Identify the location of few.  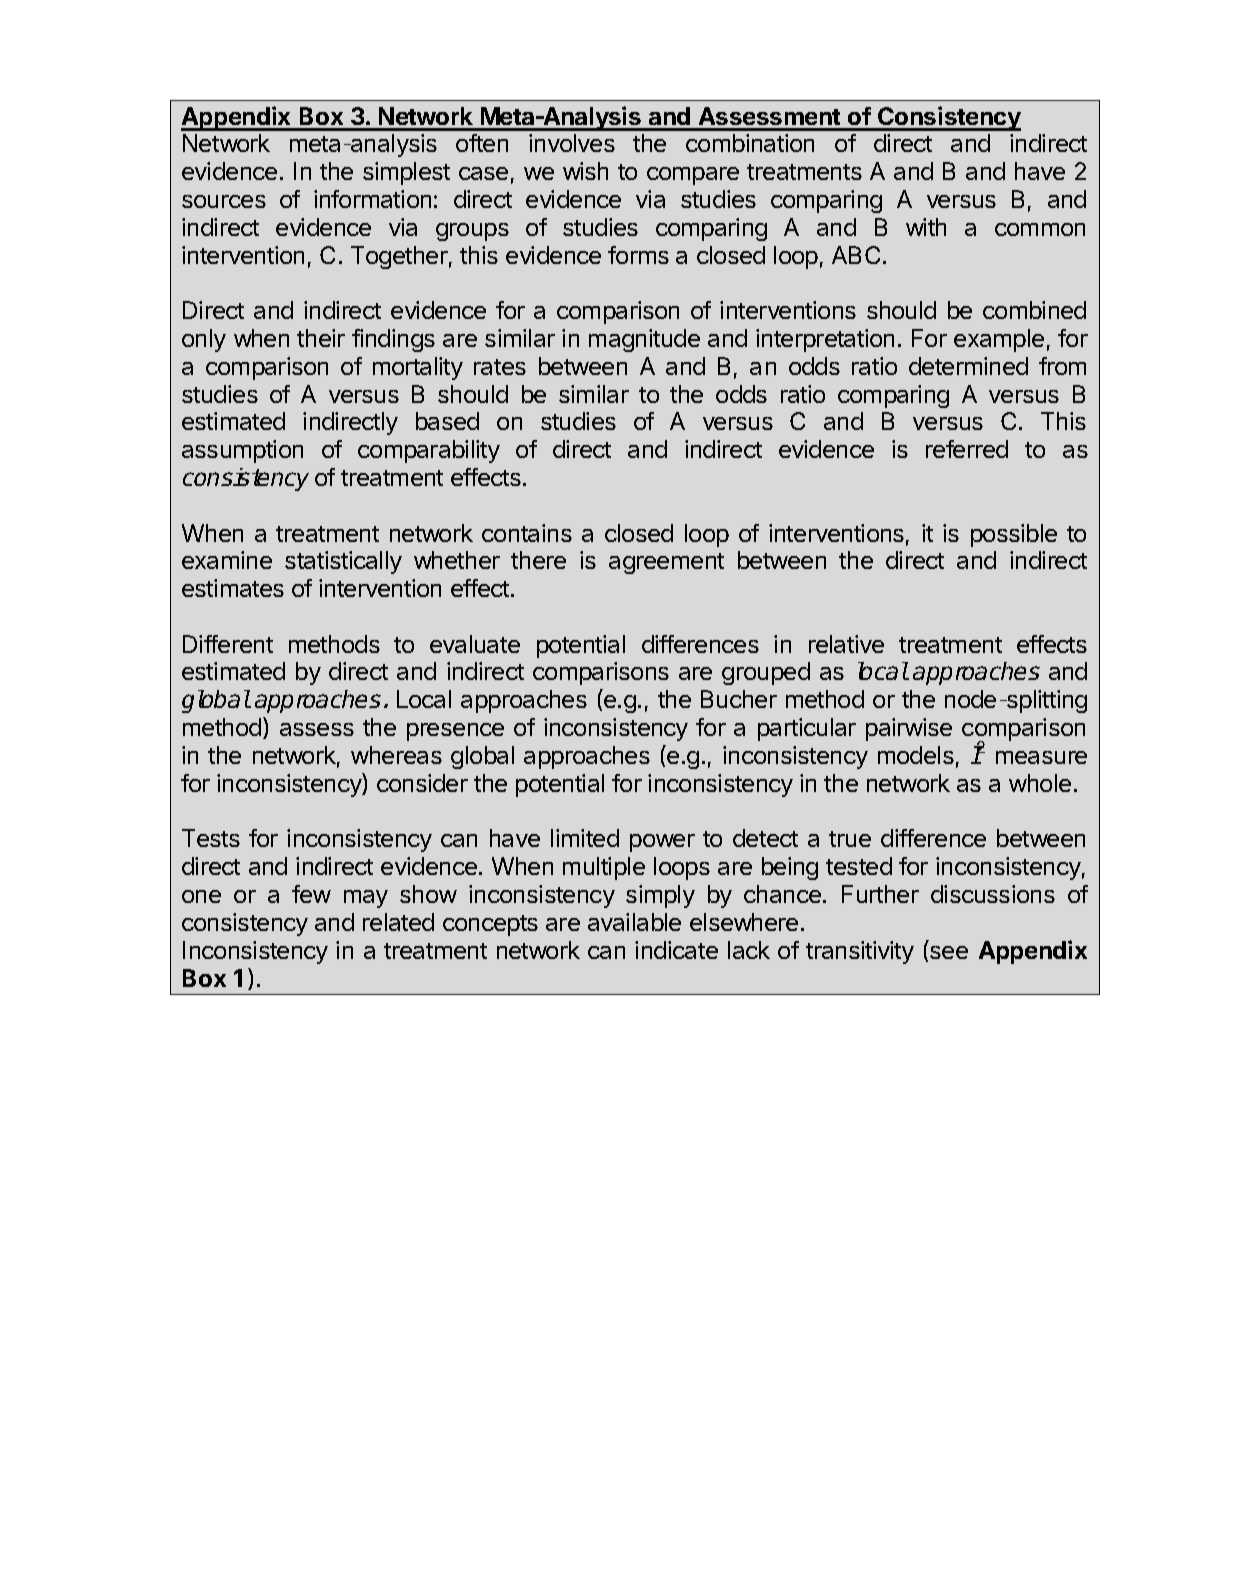
(311, 894).
